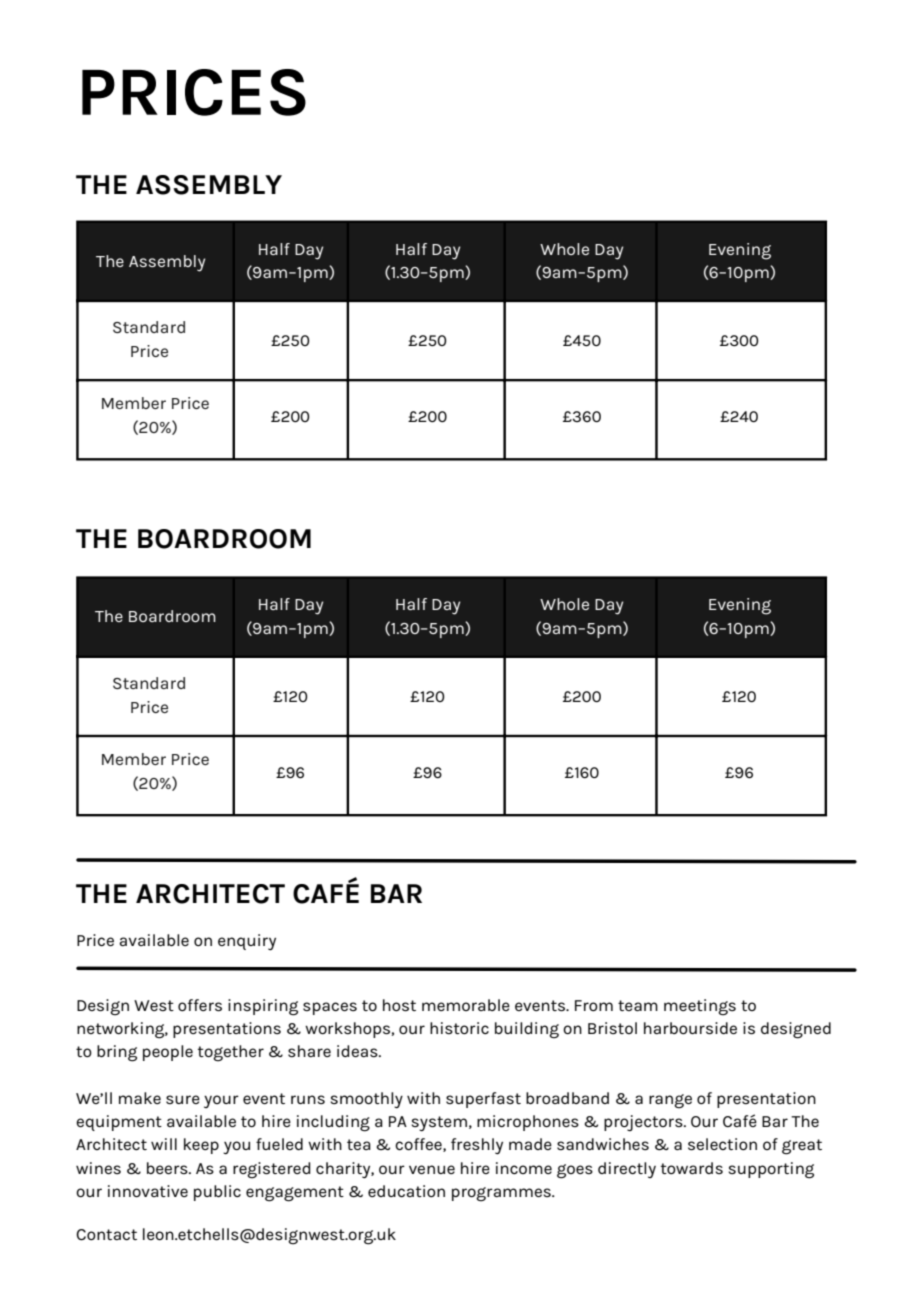 This page has height=1308, width=924. Describe the element at coordinates (247, 942) in the page. I see `enquiry` at that location.
